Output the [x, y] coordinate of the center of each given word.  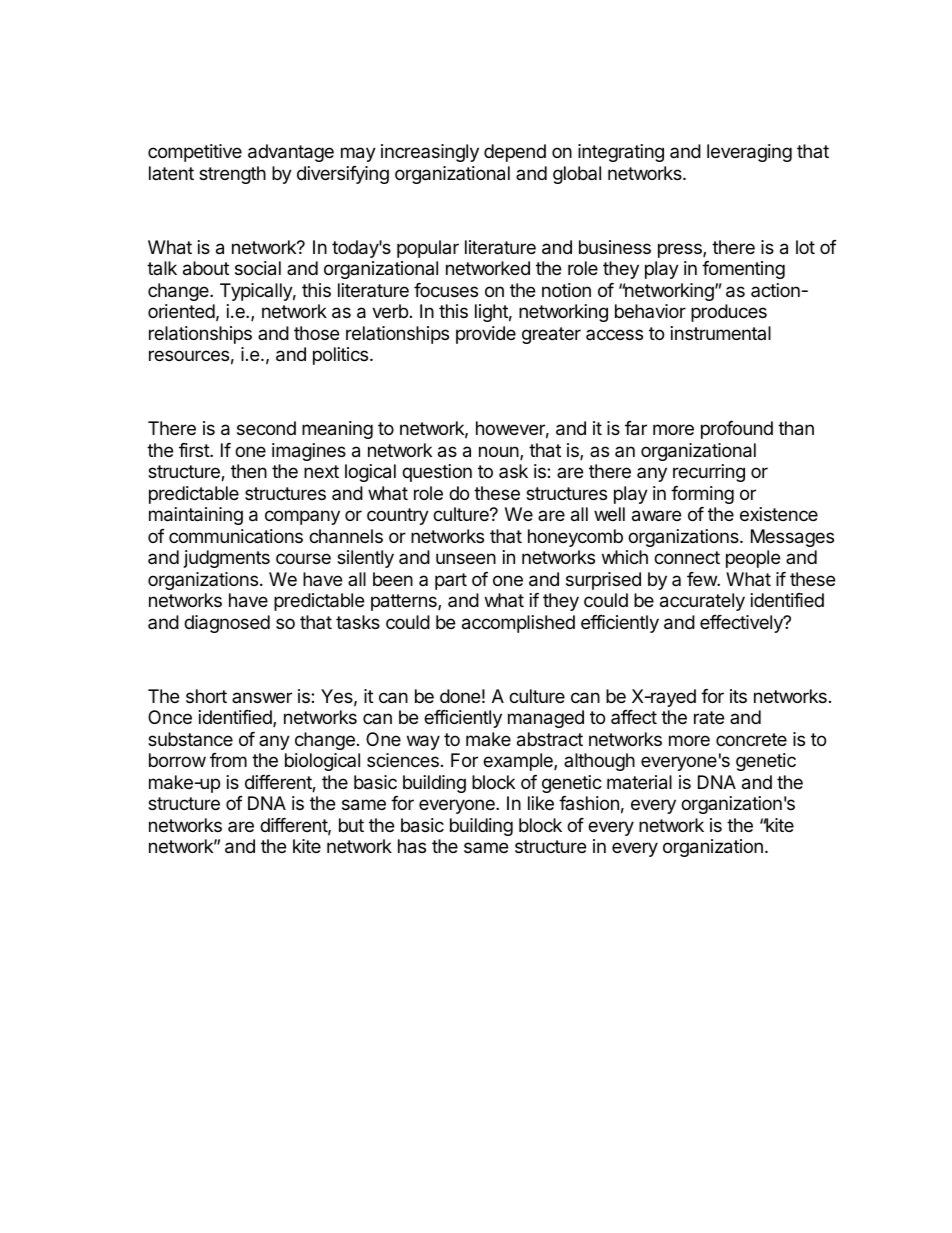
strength [232, 175]
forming [702, 495]
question [437, 473]
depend [515, 153]
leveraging [749, 153]
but [351, 825]
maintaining [196, 516]
